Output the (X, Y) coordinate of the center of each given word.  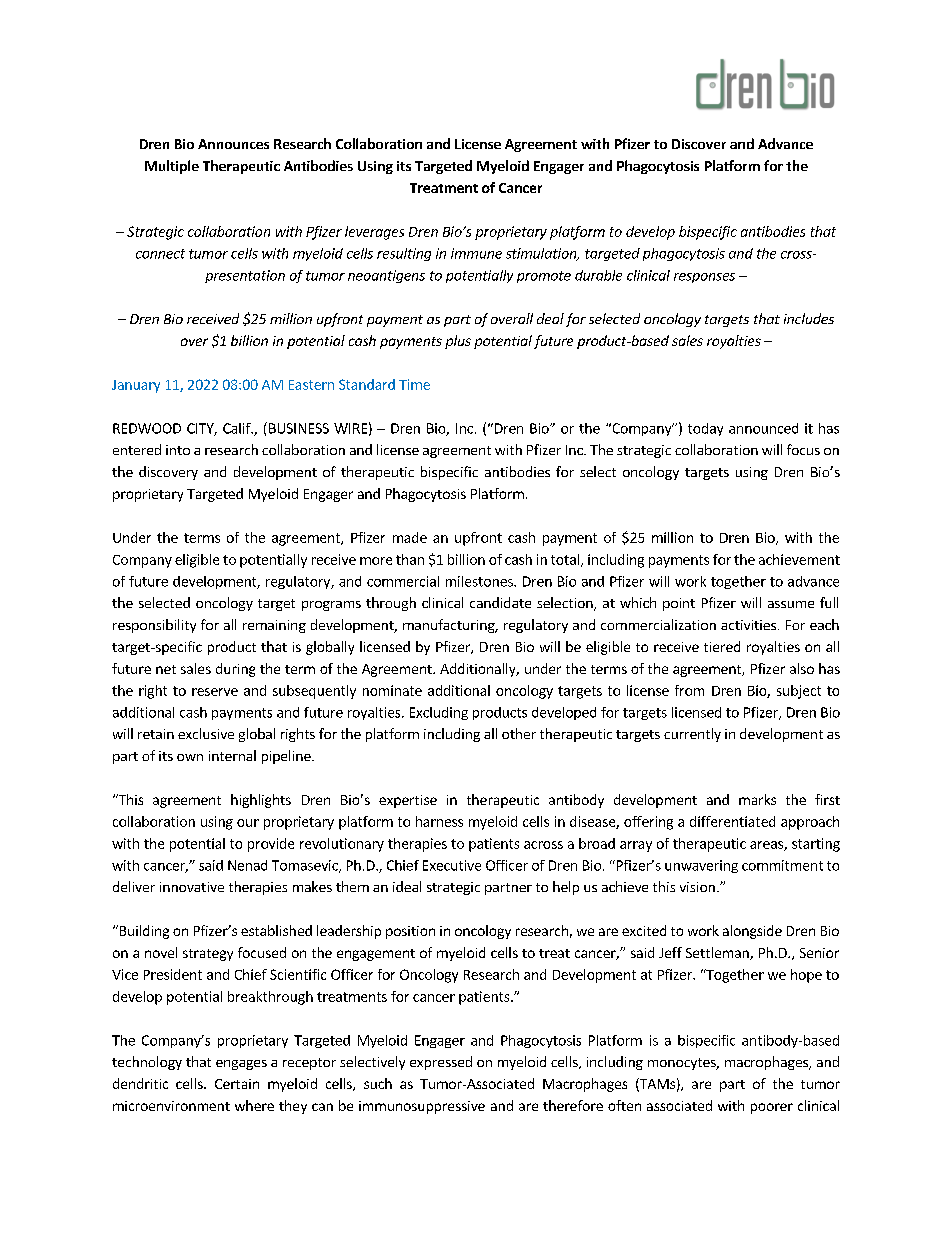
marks (757, 799)
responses (704, 278)
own (190, 757)
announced (763, 428)
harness (439, 821)
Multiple (172, 167)
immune (476, 253)
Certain (237, 1084)
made (410, 537)
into (178, 450)
